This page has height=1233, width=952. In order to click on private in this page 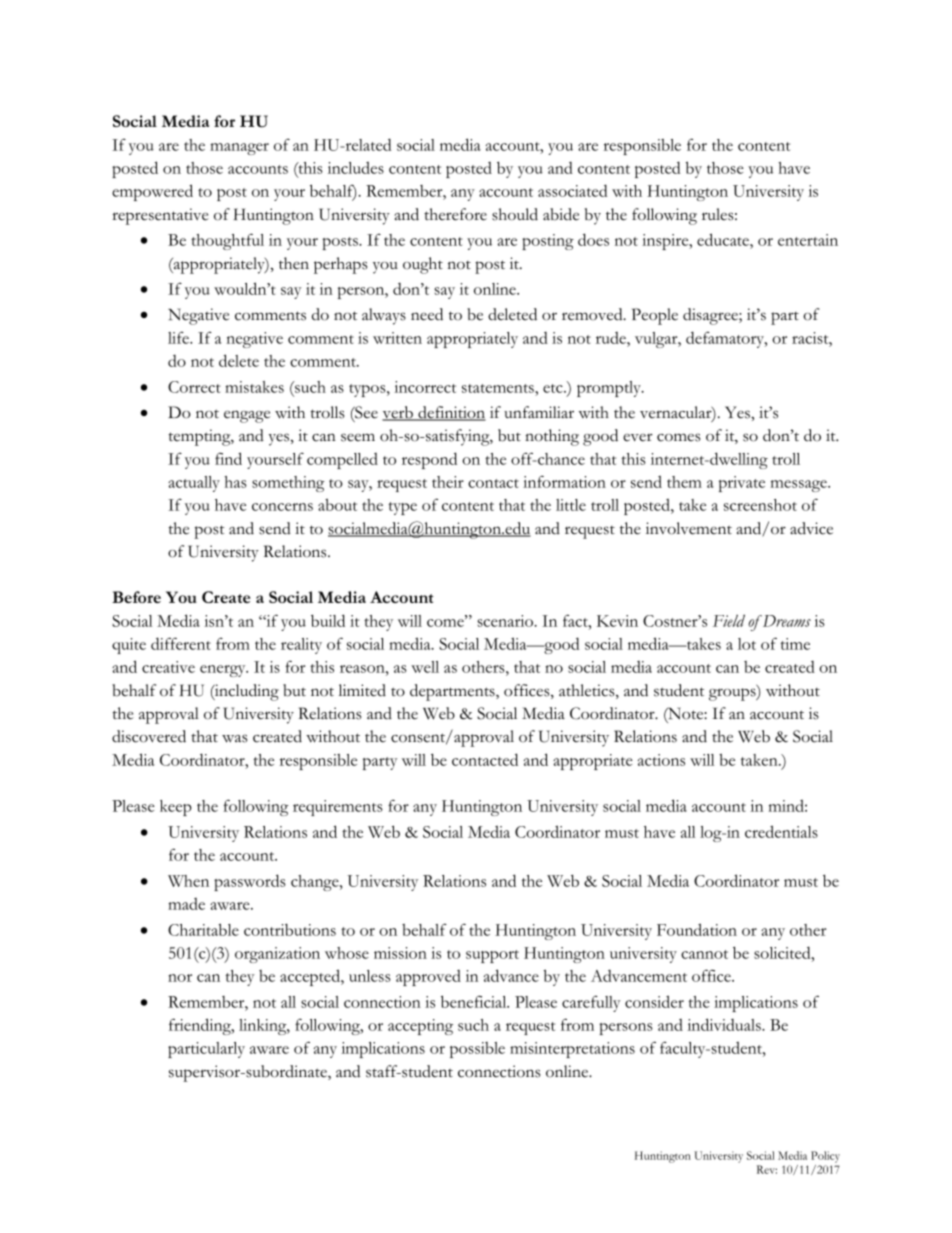, I will do `click(742, 484)`.
